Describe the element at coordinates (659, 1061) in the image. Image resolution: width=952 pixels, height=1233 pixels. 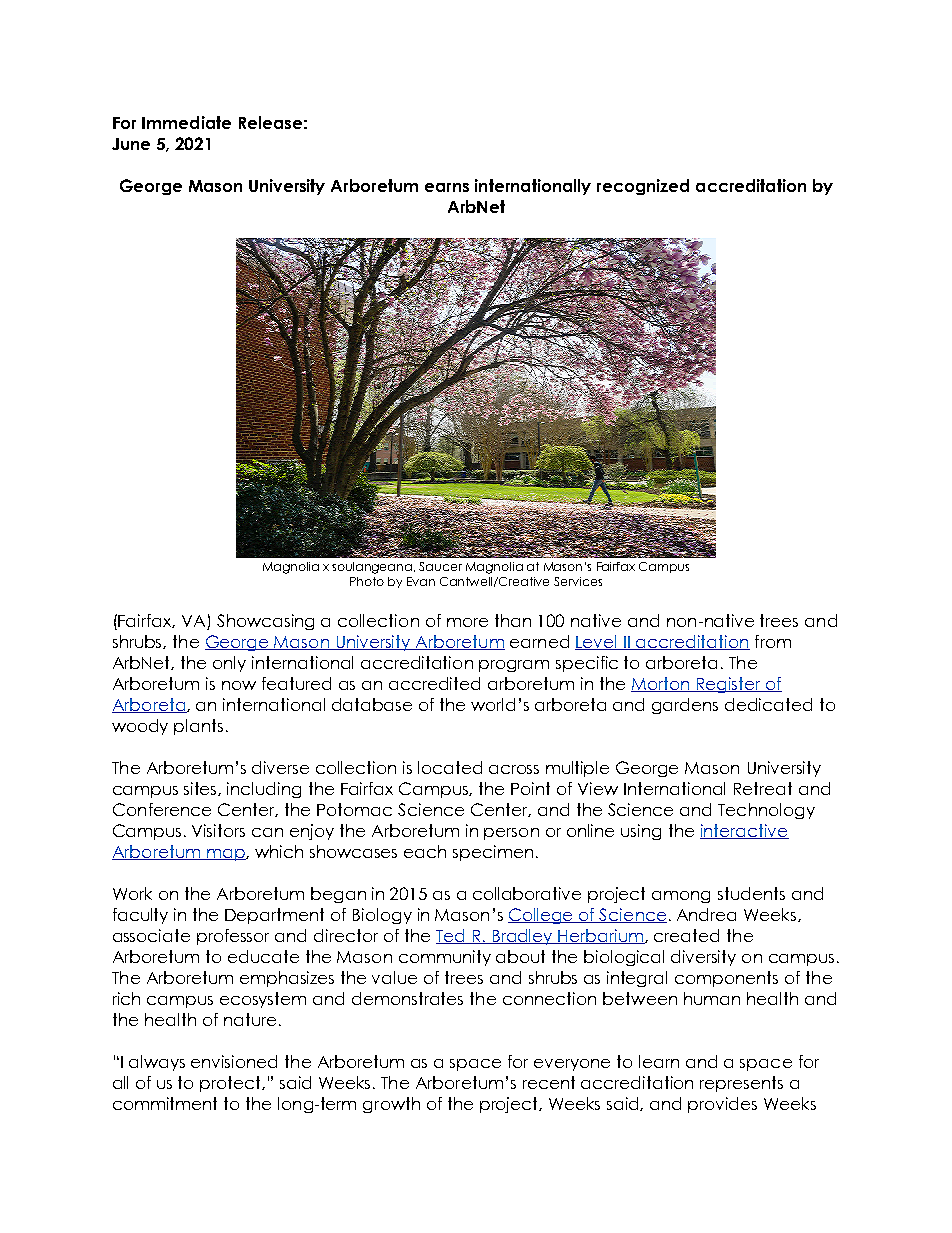
I see `learn` at that location.
